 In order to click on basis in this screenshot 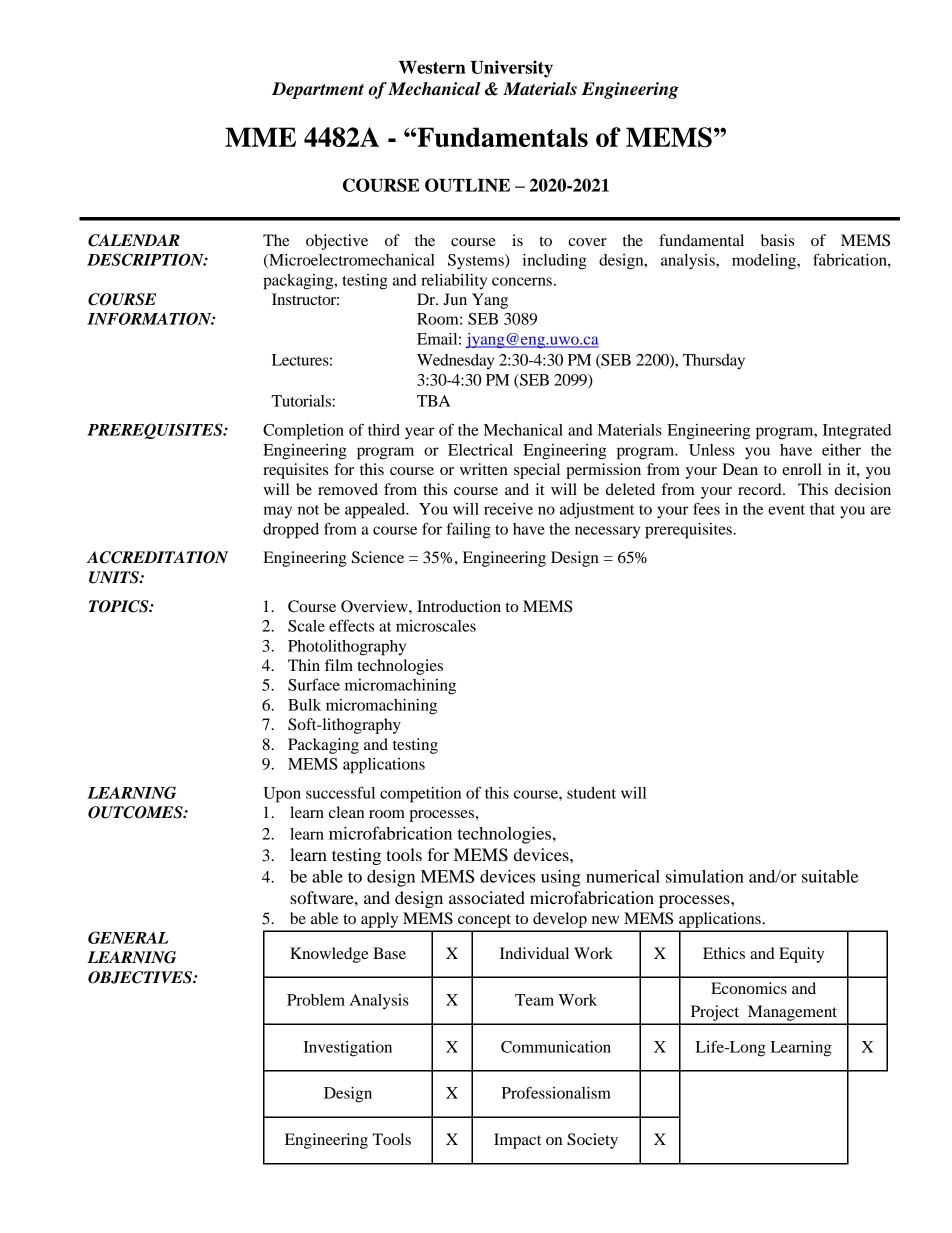, I will do `click(777, 240)`.
